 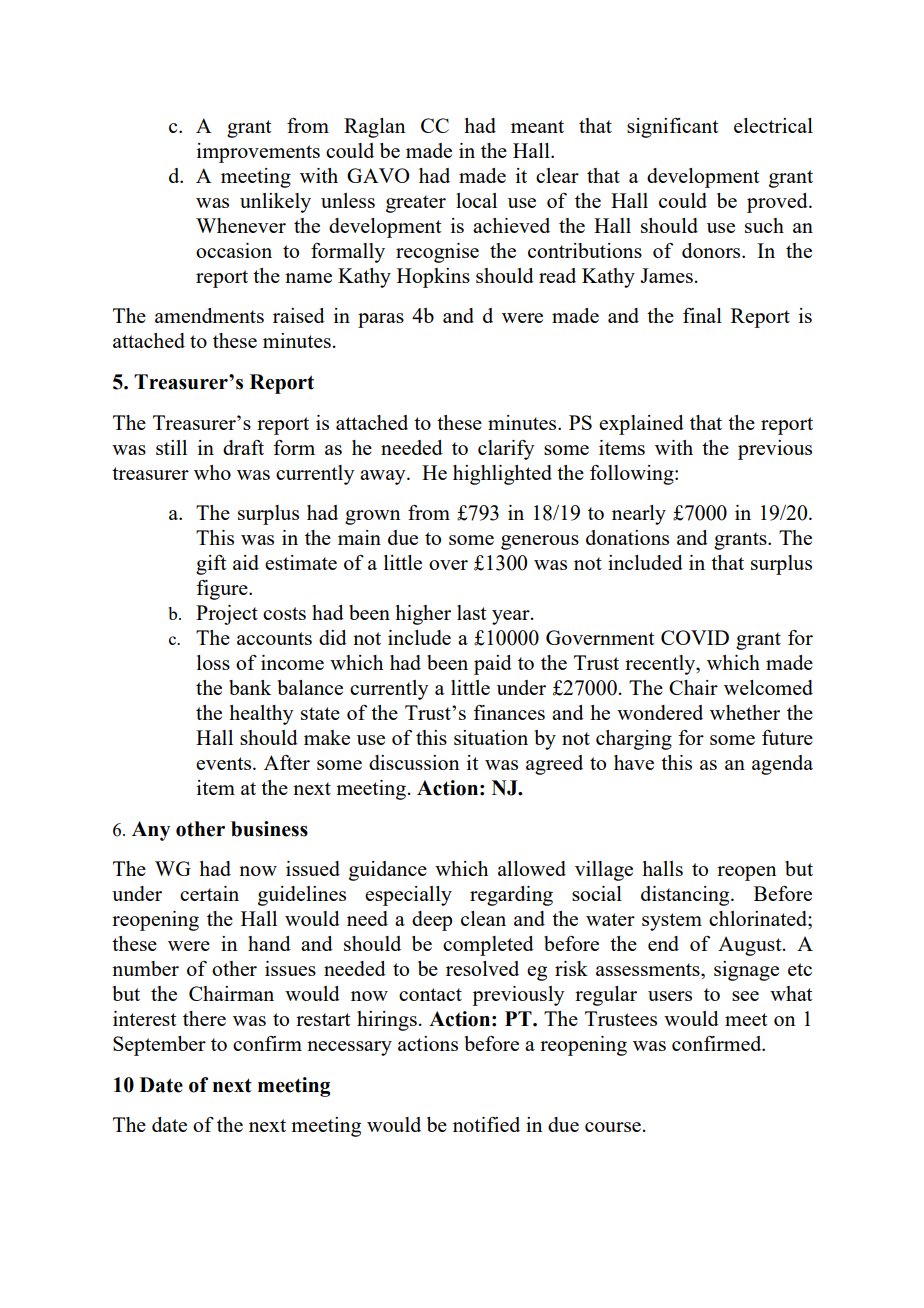 I want to click on COVID, so click(x=695, y=637).
